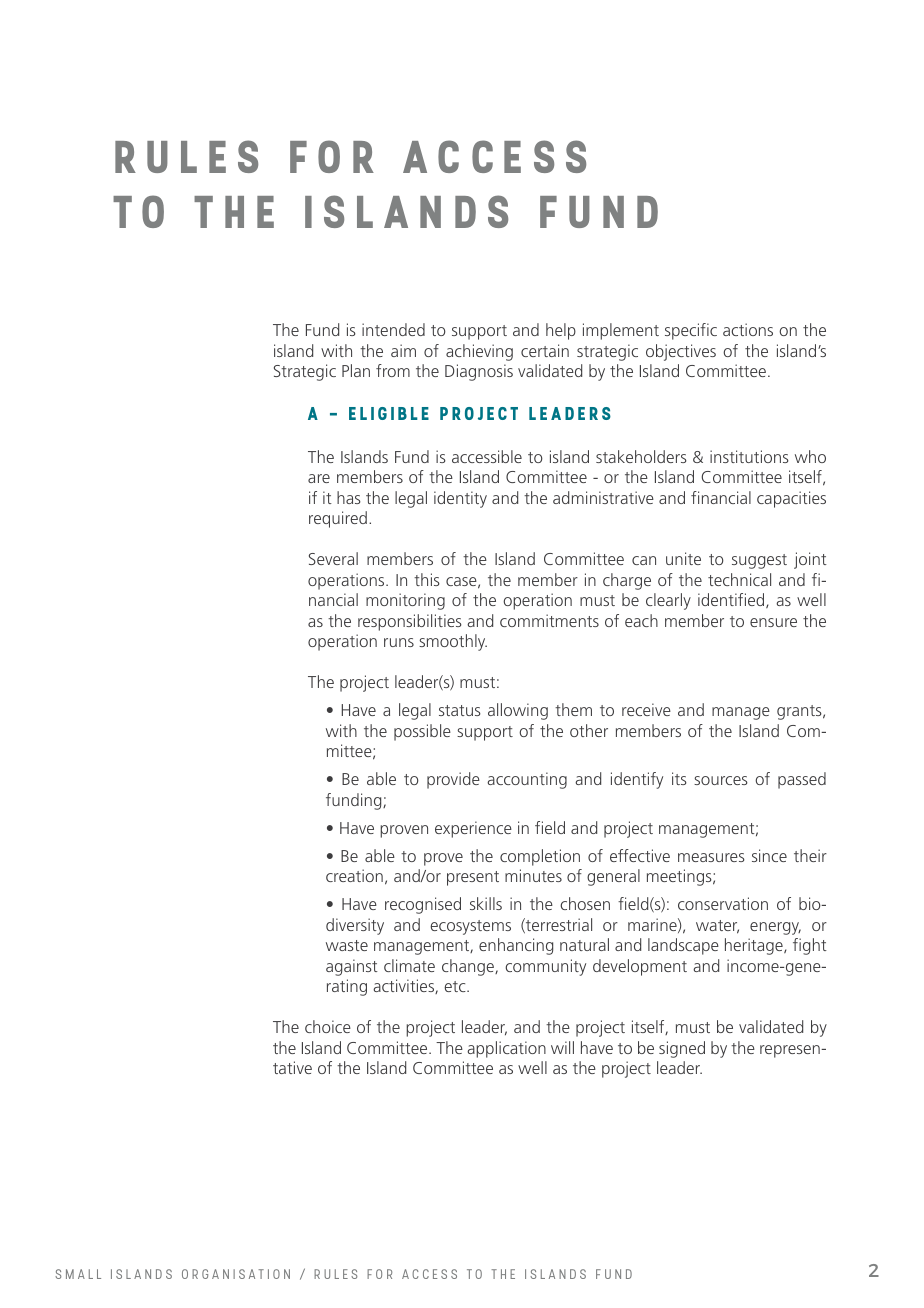 The height and width of the screenshot is (1308, 924). What do you see at coordinates (328, 1026) in the screenshot?
I see `choice` at bounding box center [328, 1026].
